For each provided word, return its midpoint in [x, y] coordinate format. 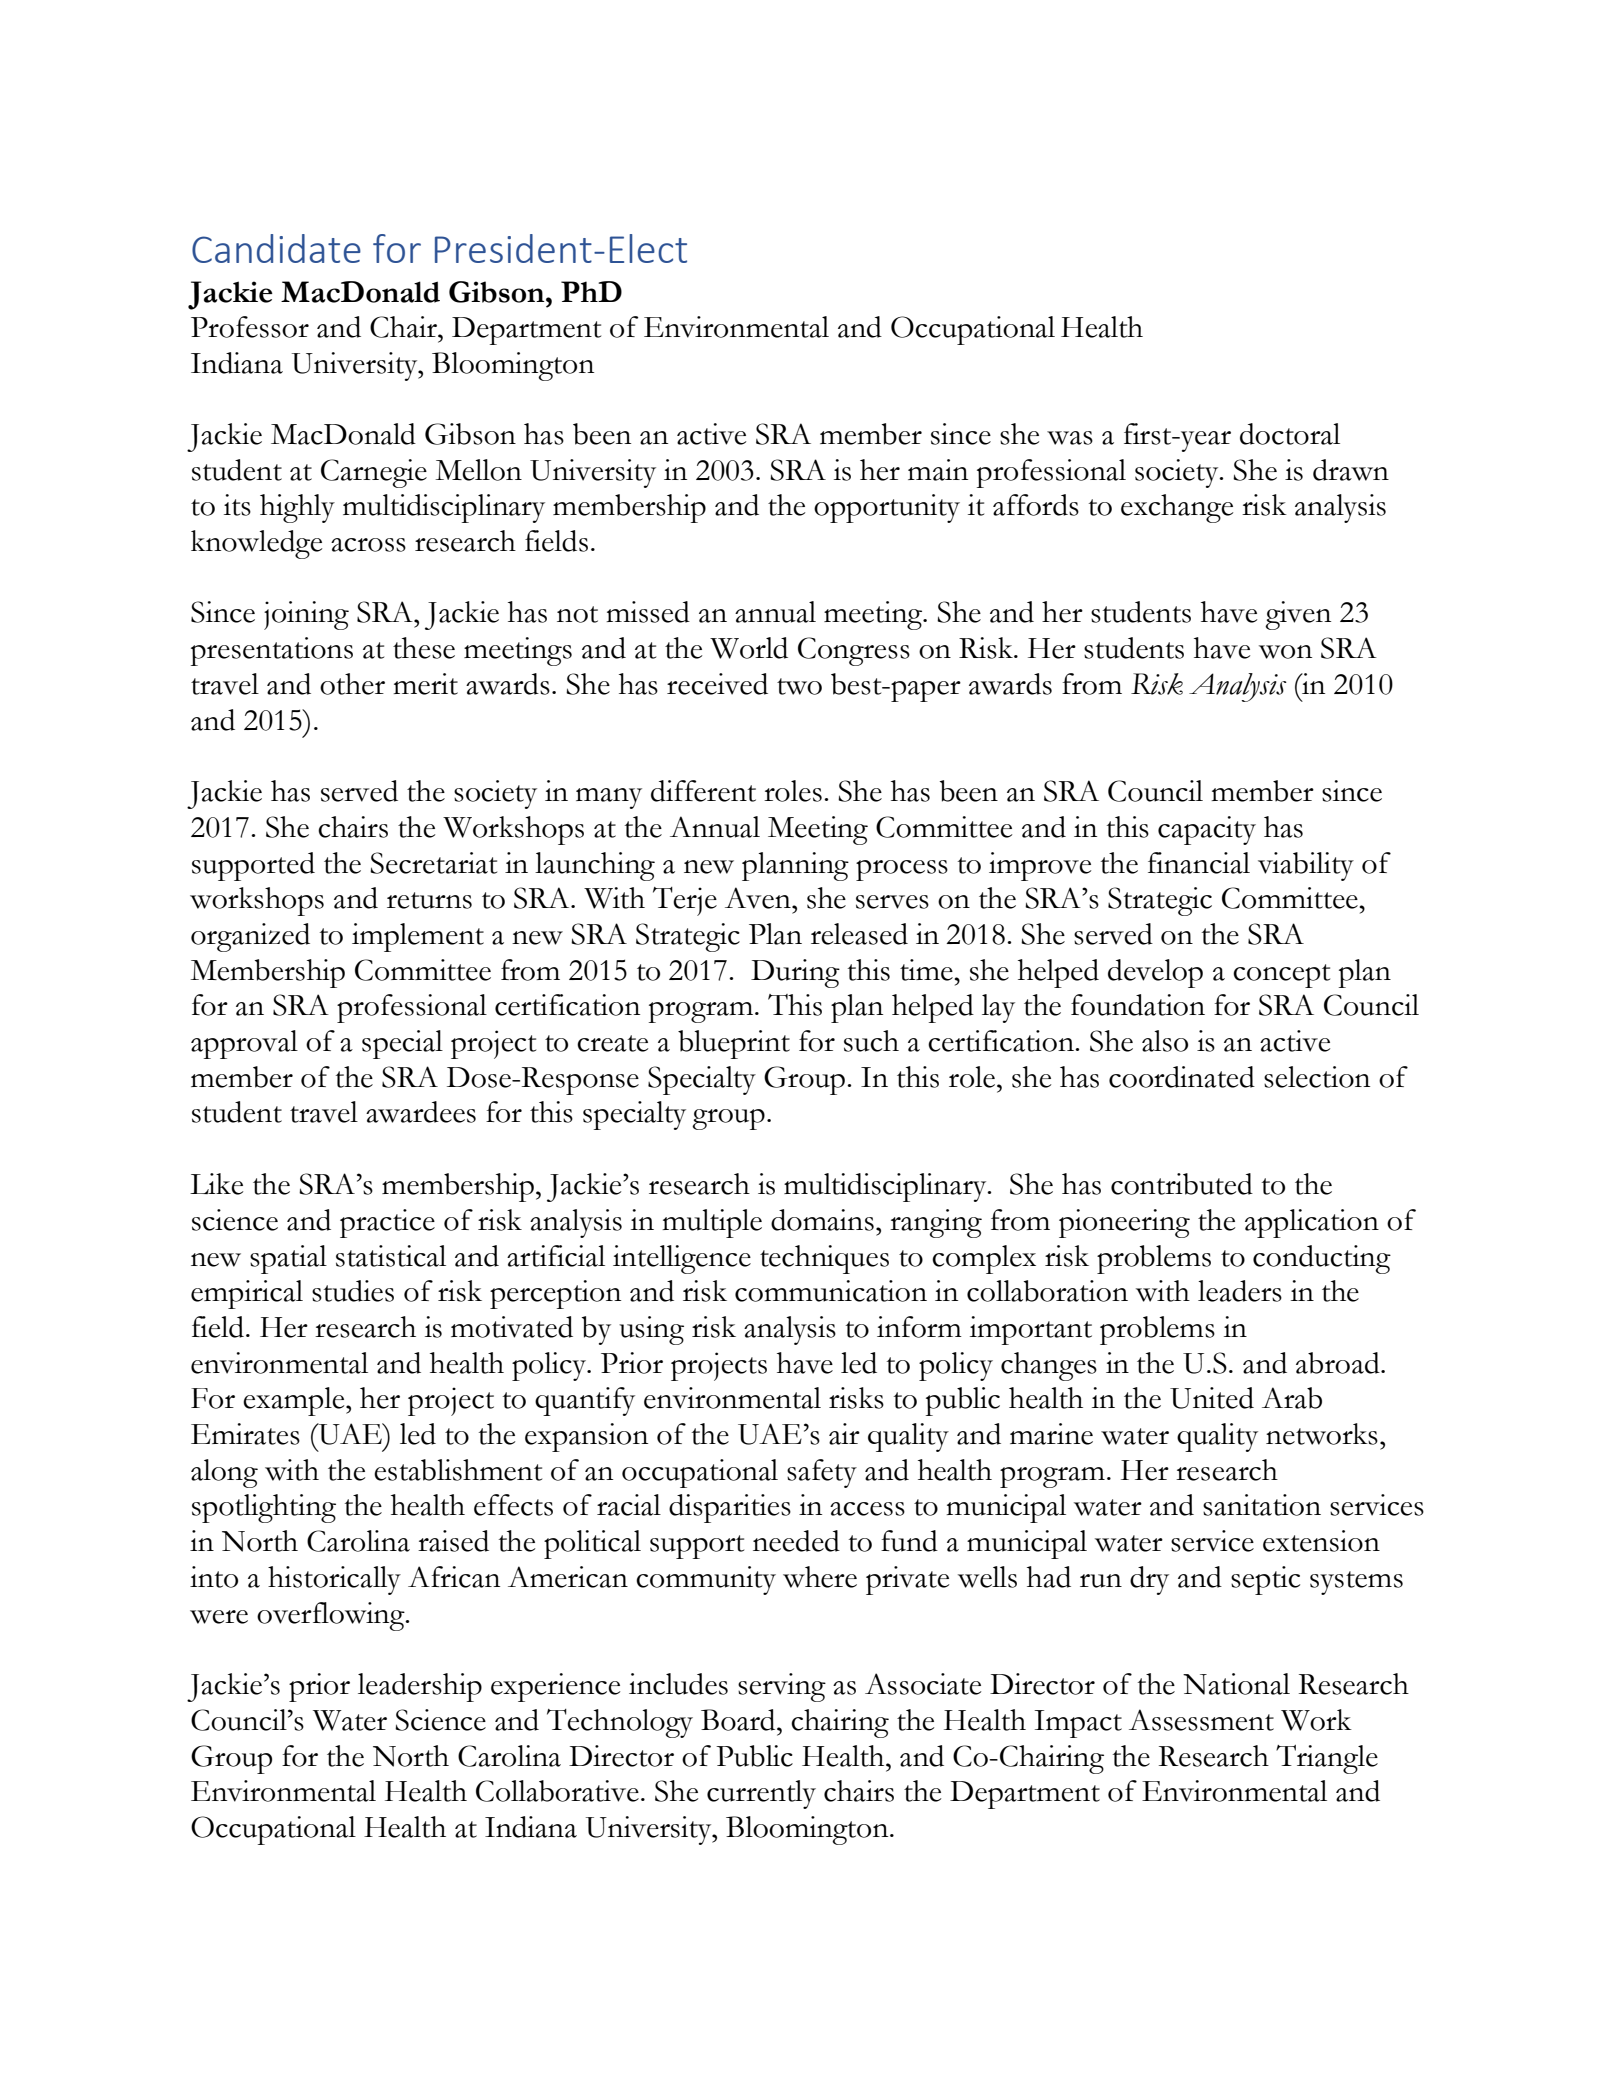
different [703, 791]
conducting [1322, 1259]
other [352, 684]
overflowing [332, 1616]
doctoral [1290, 434]
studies [353, 1291]
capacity [1207, 830]
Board [739, 1720]
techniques [824, 1259]
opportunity [887, 508]
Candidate [276, 248]
